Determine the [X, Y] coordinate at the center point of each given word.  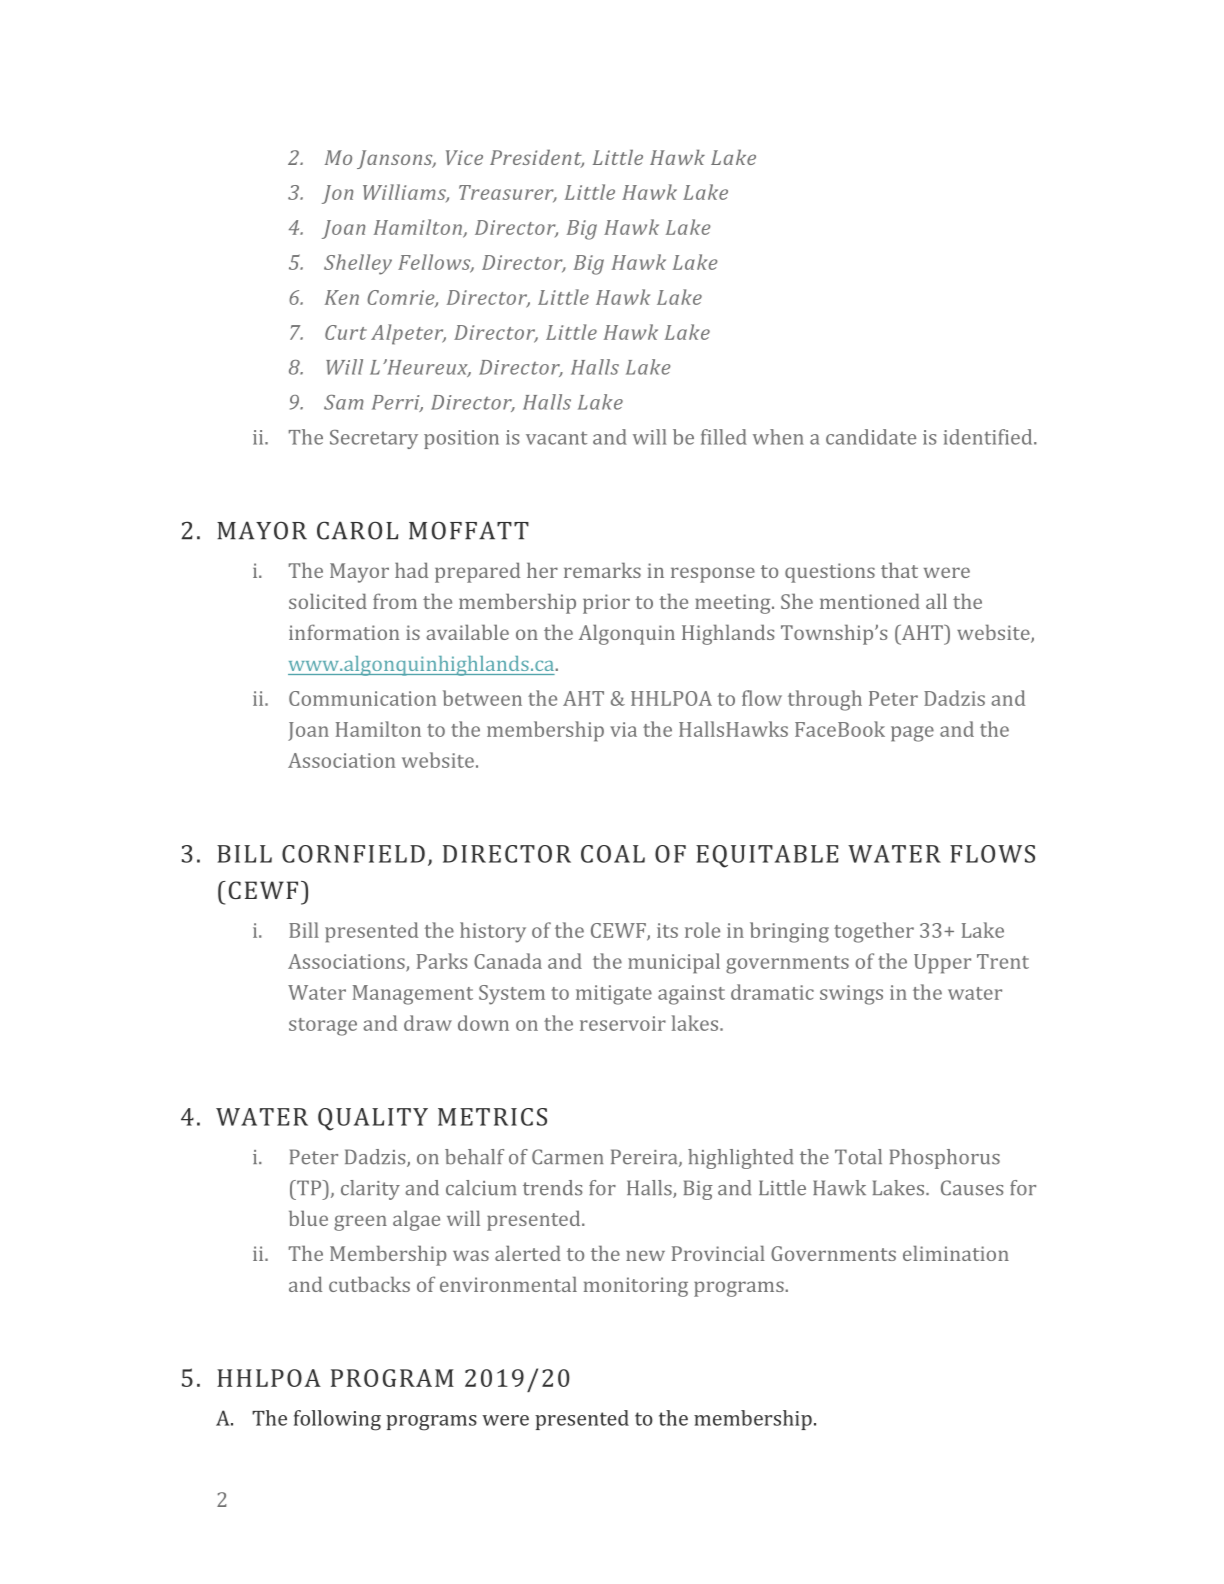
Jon [337, 194]
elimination [956, 1253]
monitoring [636, 1287]
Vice [464, 157]
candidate [871, 437]
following [337, 1420]
